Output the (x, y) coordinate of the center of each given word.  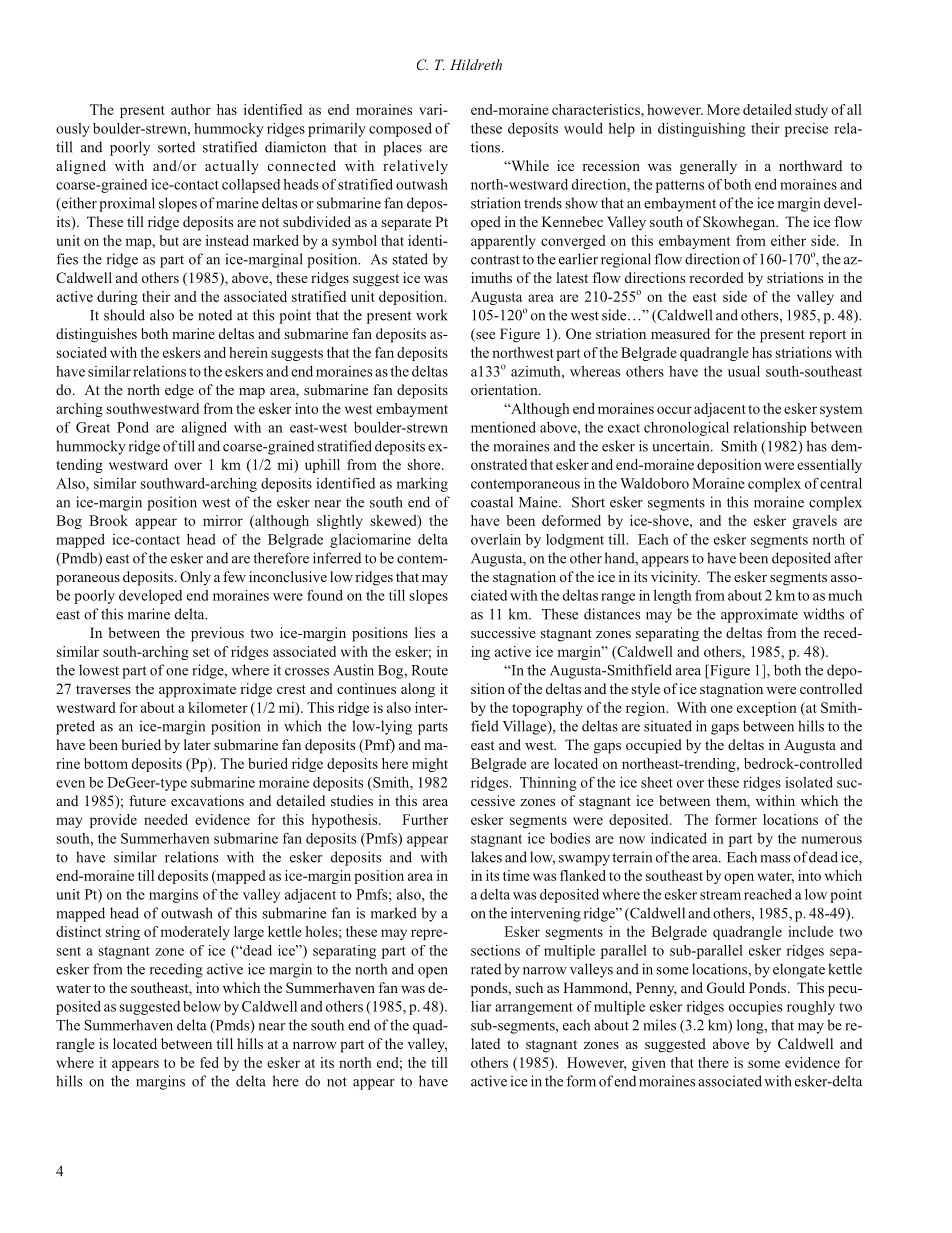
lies (425, 632)
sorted (176, 147)
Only (195, 578)
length (673, 597)
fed (209, 1062)
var (429, 111)
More (723, 109)
